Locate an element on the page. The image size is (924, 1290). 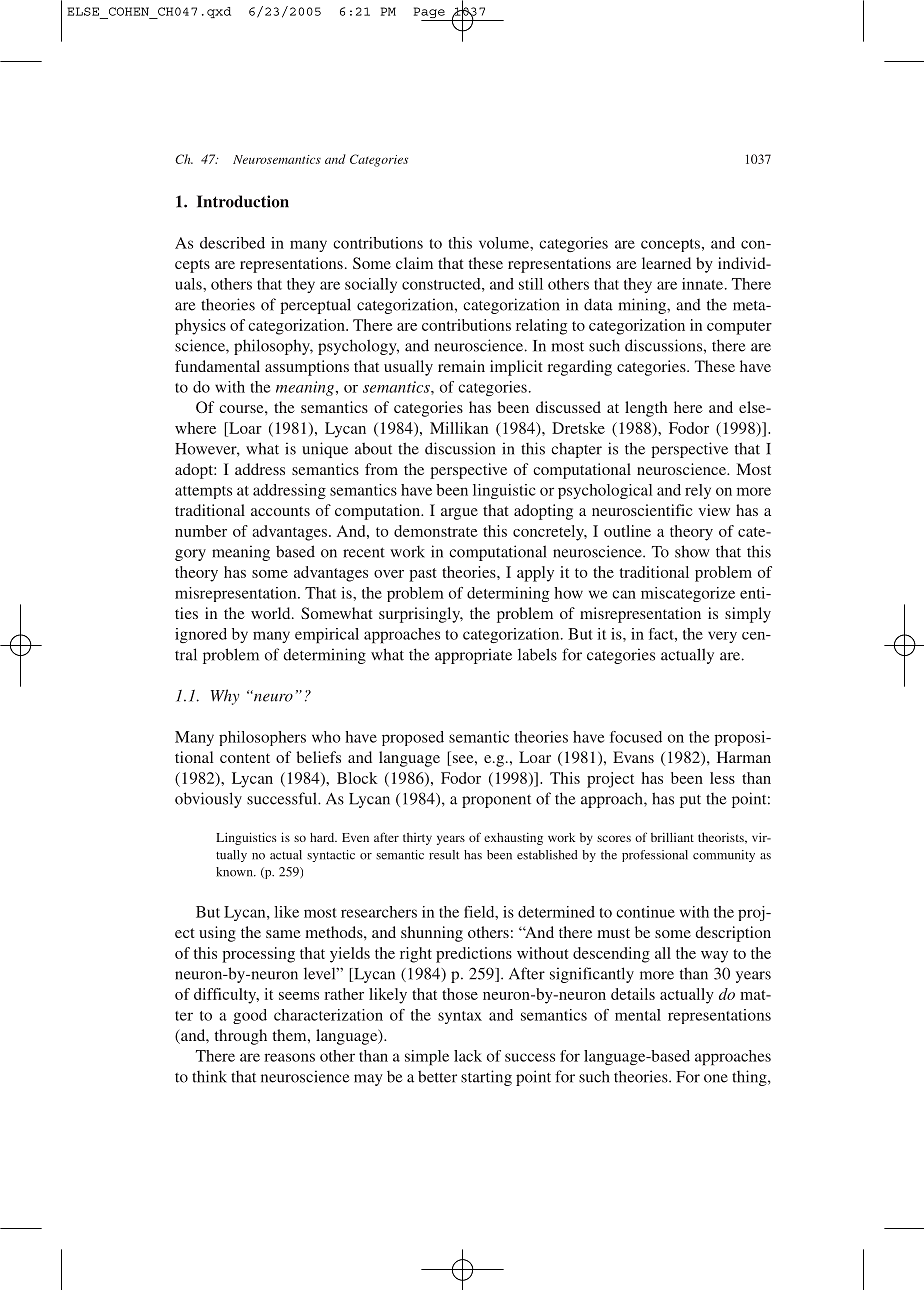
appropriate is located at coordinates (473, 656).
